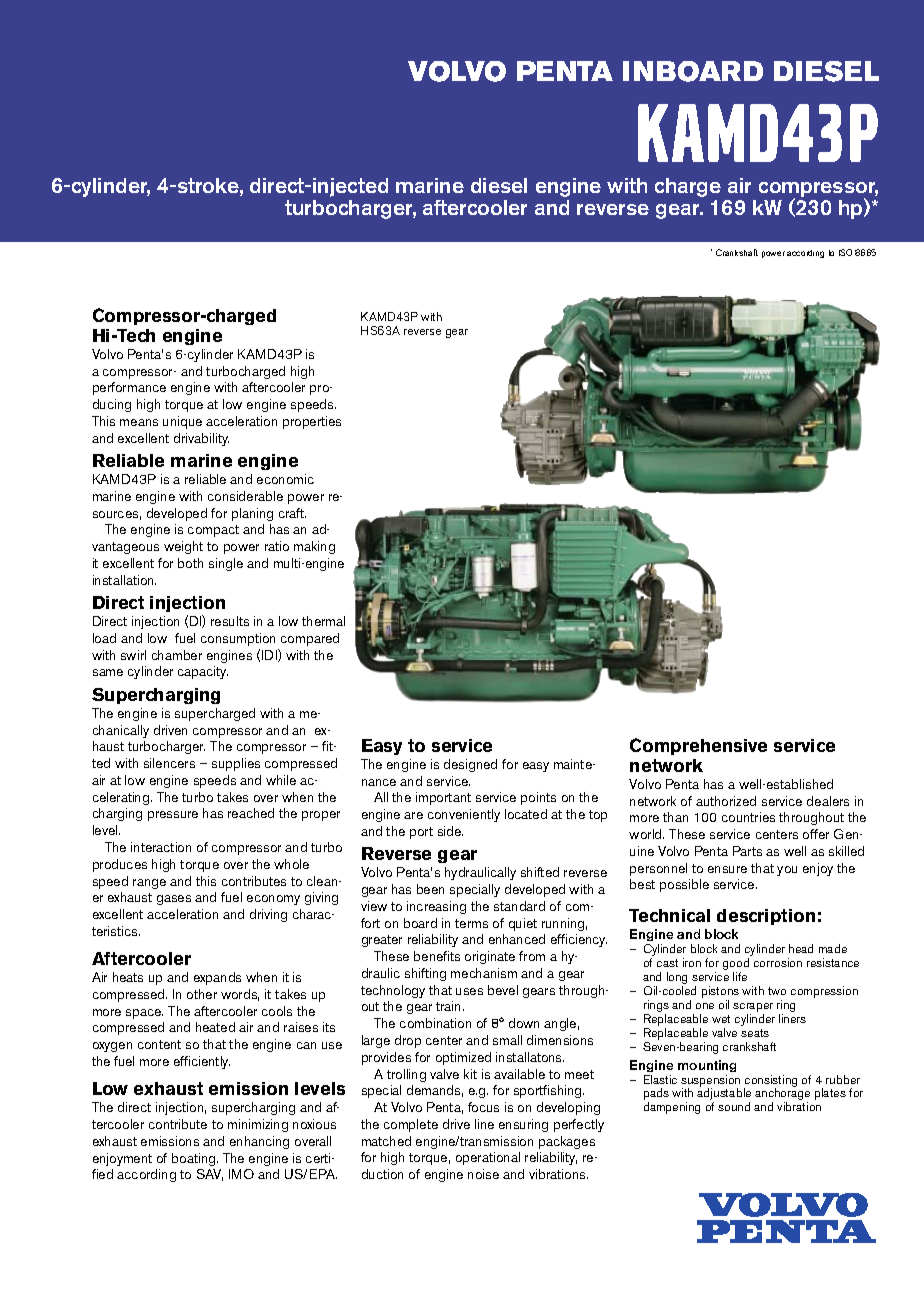  What do you see at coordinates (147, 388) in the screenshot?
I see `mance` at bounding box center [147, 388].
